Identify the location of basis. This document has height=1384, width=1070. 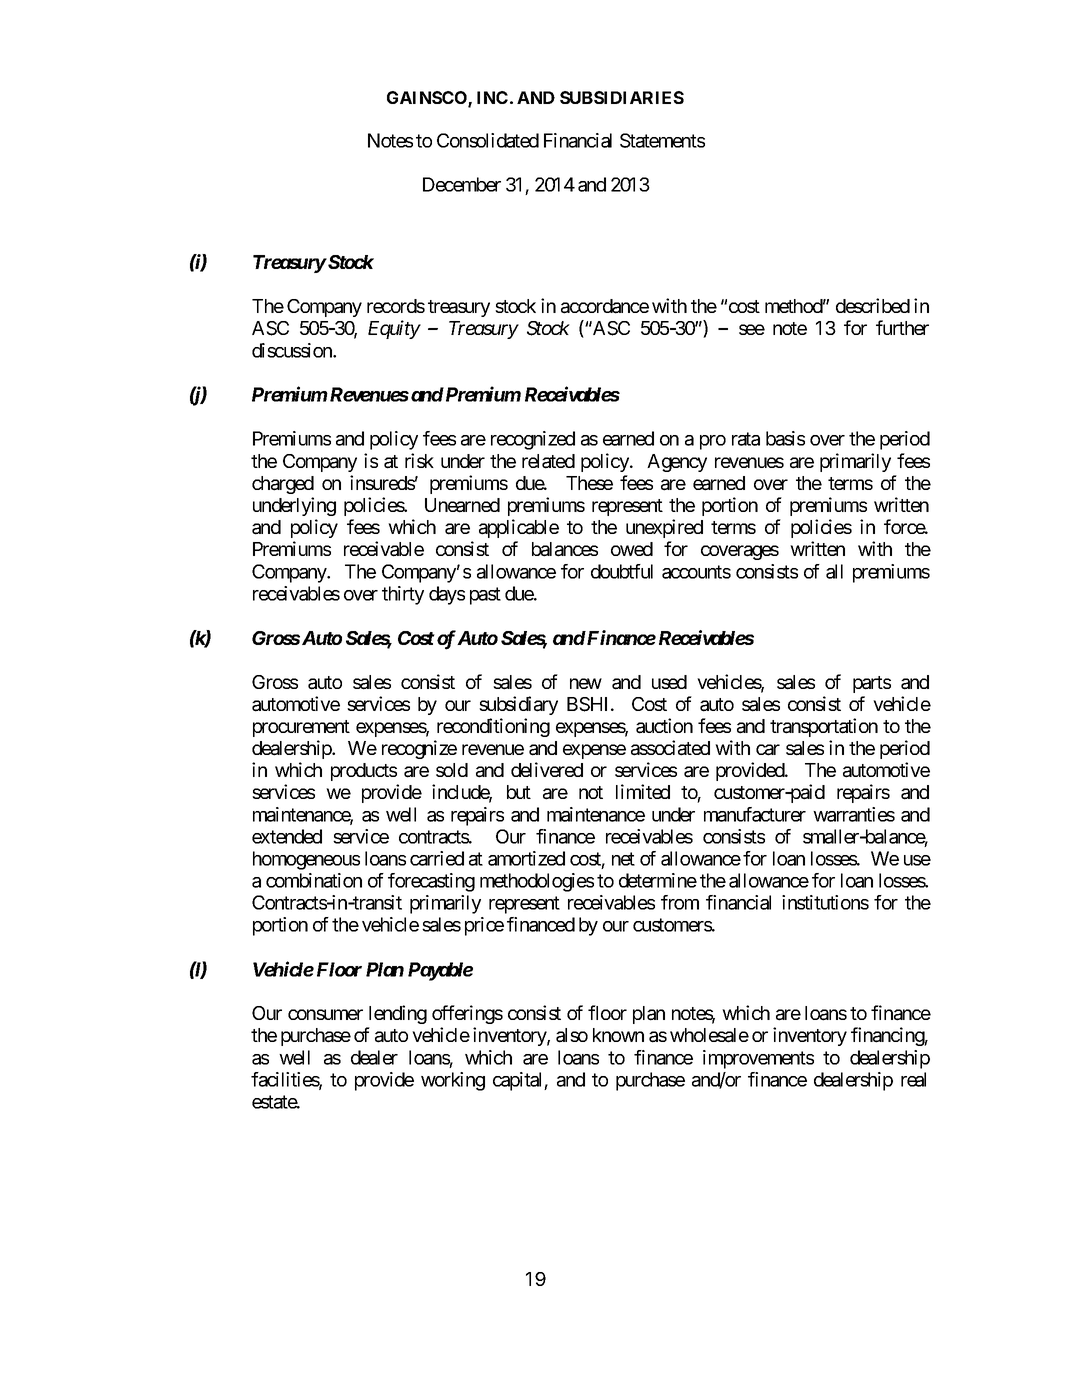
(785, 438).
